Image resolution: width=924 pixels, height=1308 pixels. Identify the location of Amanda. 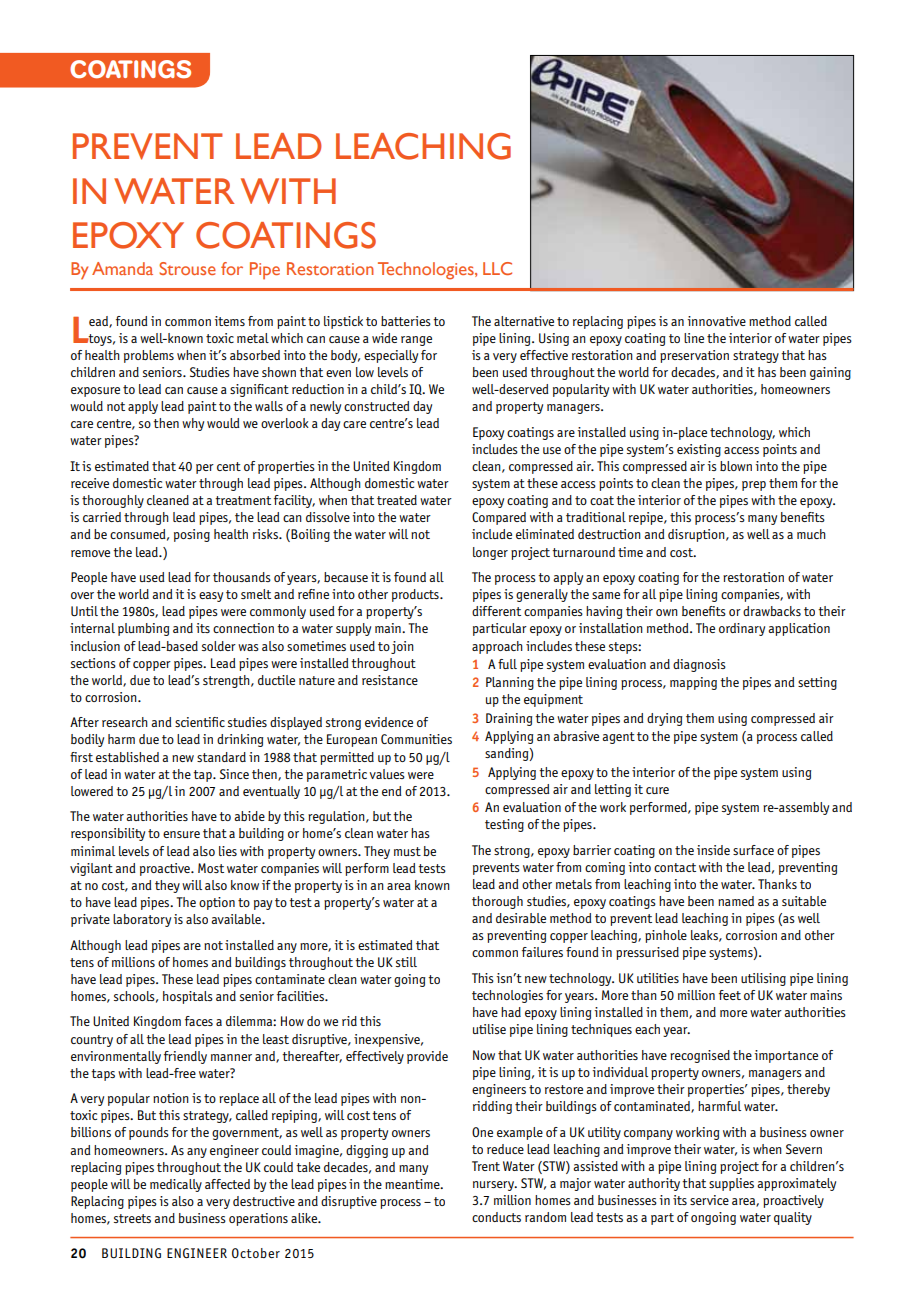
(122, 268).
